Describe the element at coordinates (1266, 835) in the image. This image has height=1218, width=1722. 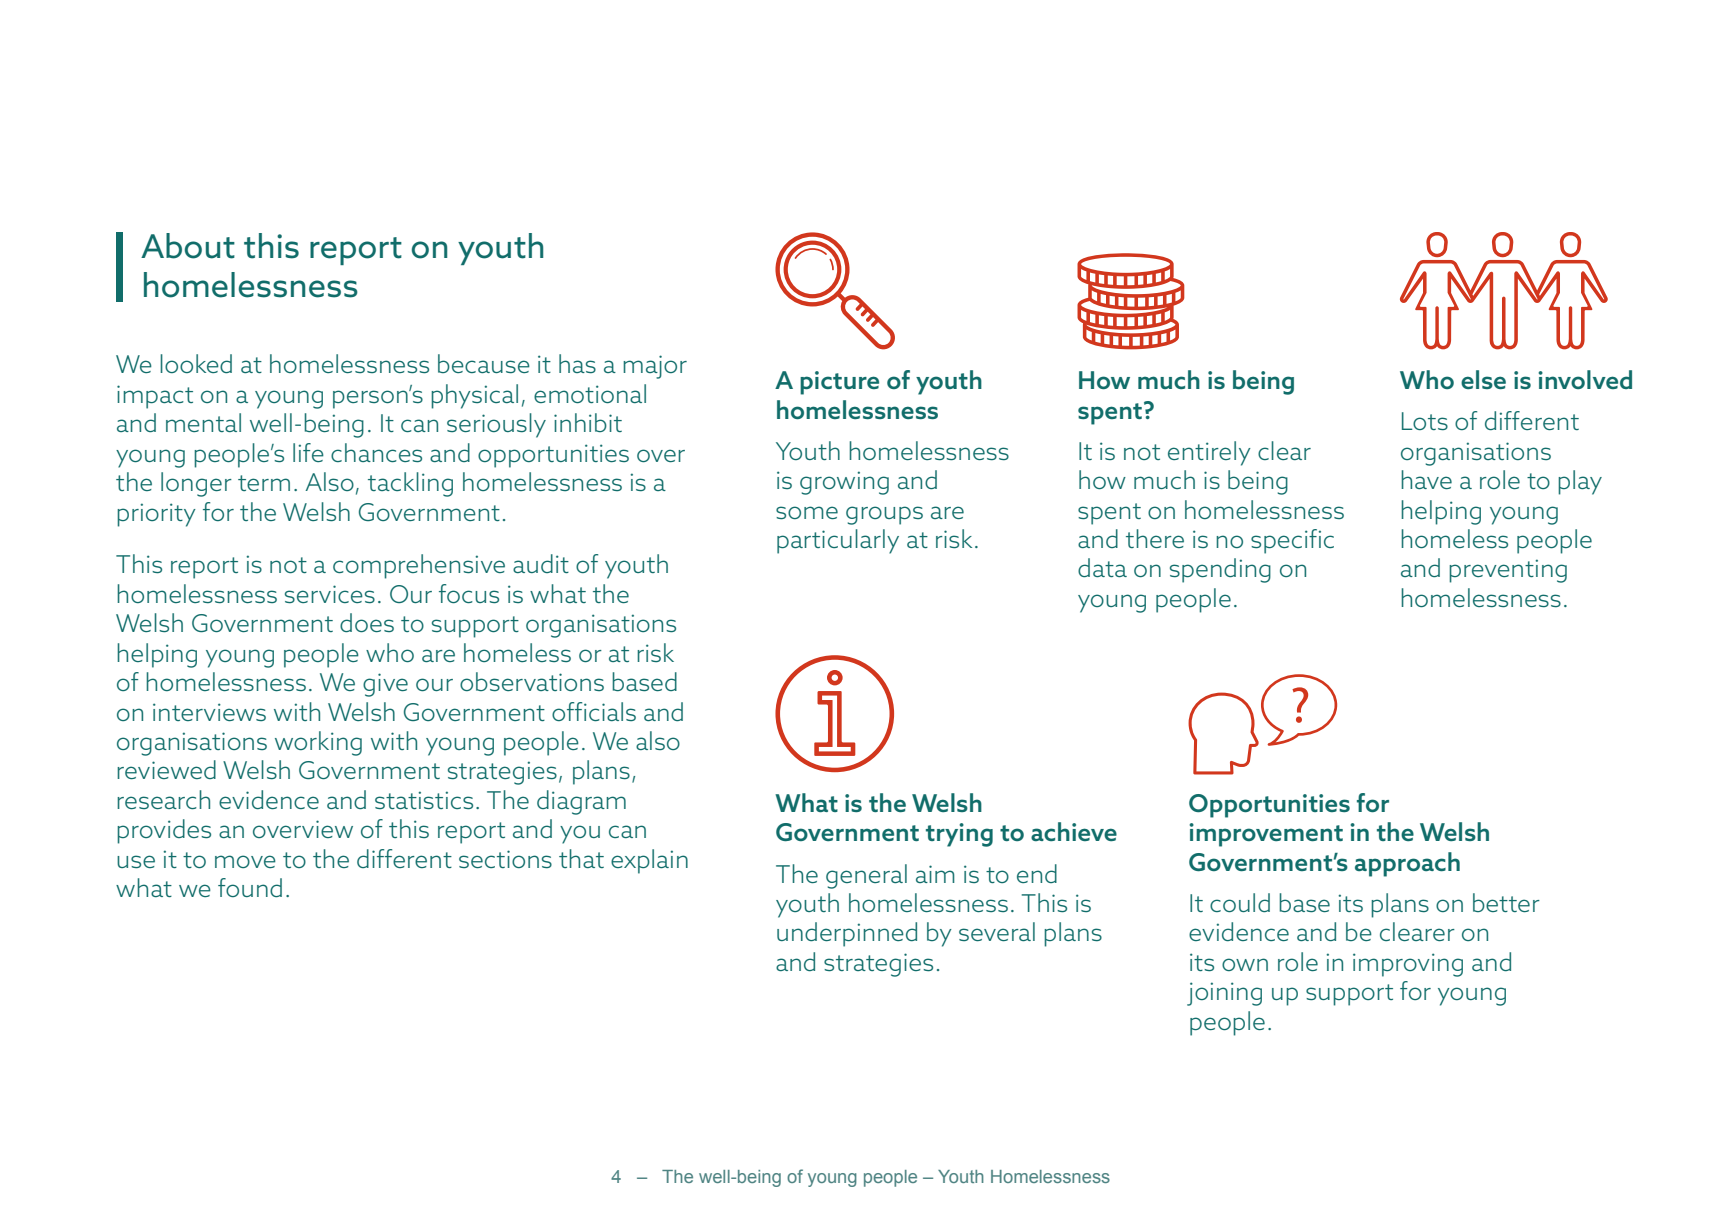
I see `improvement` at that location.
